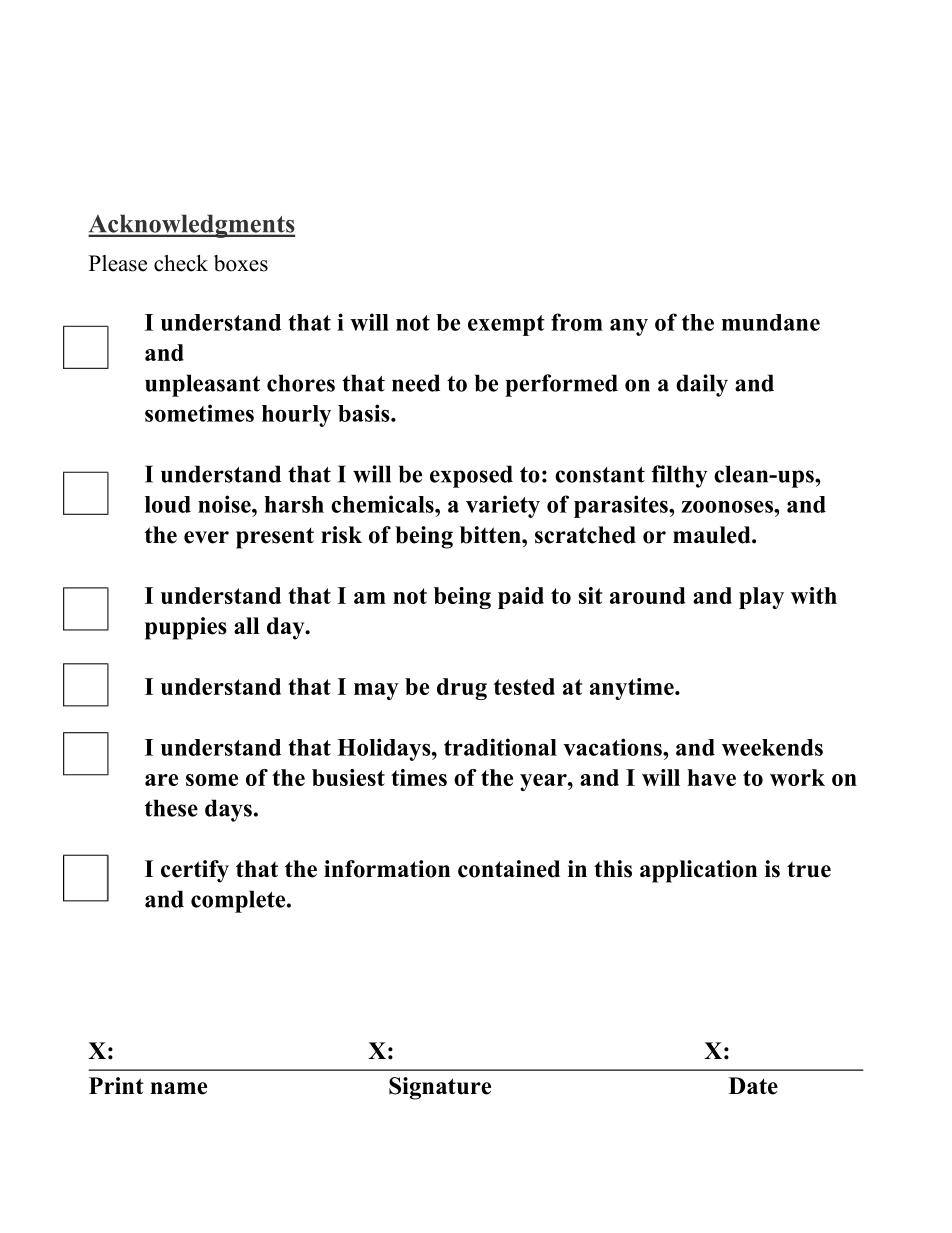 The height and width of the screenshot is (1233, 952). Describe the element at coordinates (178, 1088) in the screenshot. I see `name` at that location.
